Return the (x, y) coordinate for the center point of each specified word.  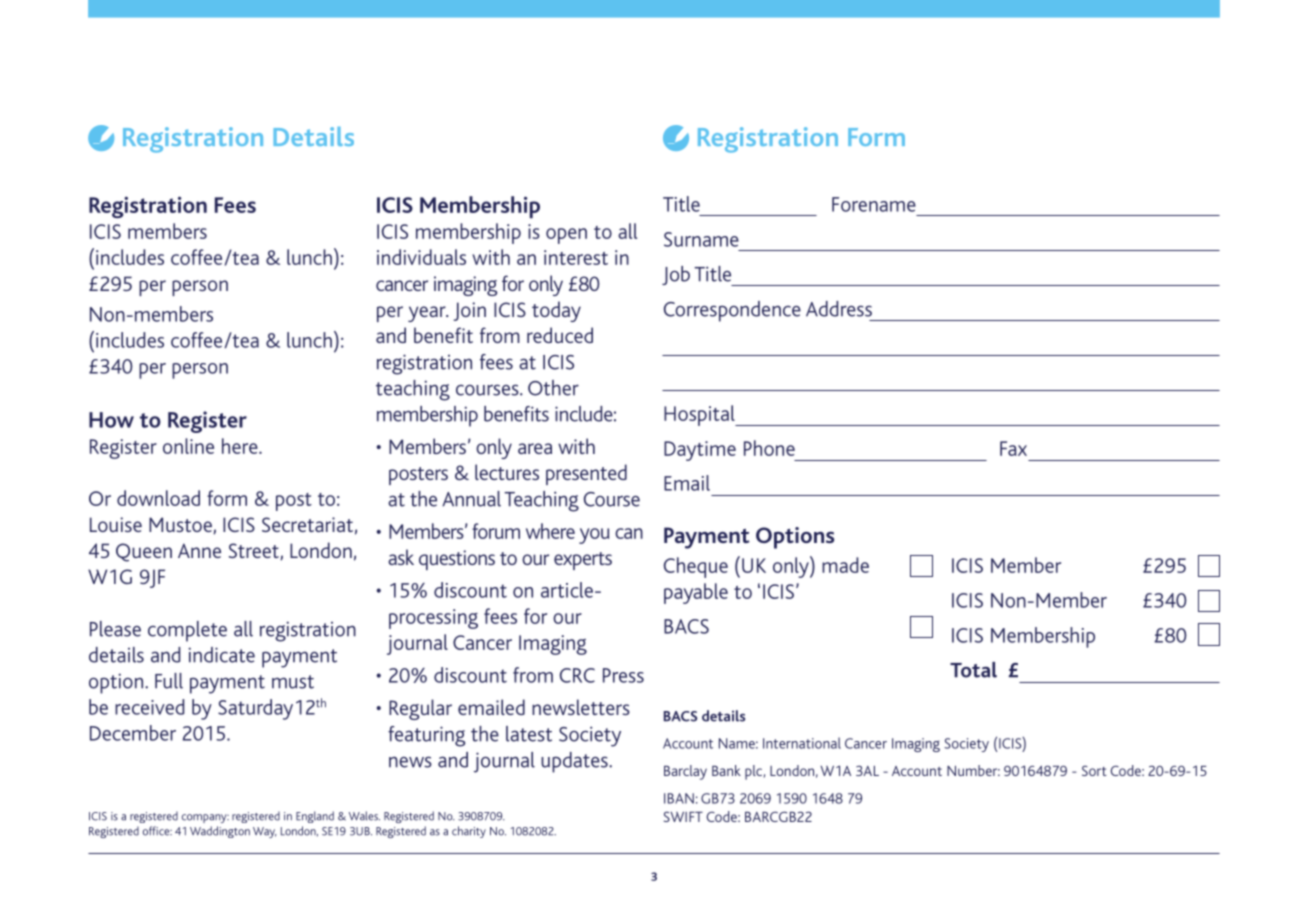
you (594, 536)
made (845, 565)
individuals (421, 257)
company (205, 818)
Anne (199, 550)
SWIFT (683, 816)
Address (839, 309)
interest (576, 257)
